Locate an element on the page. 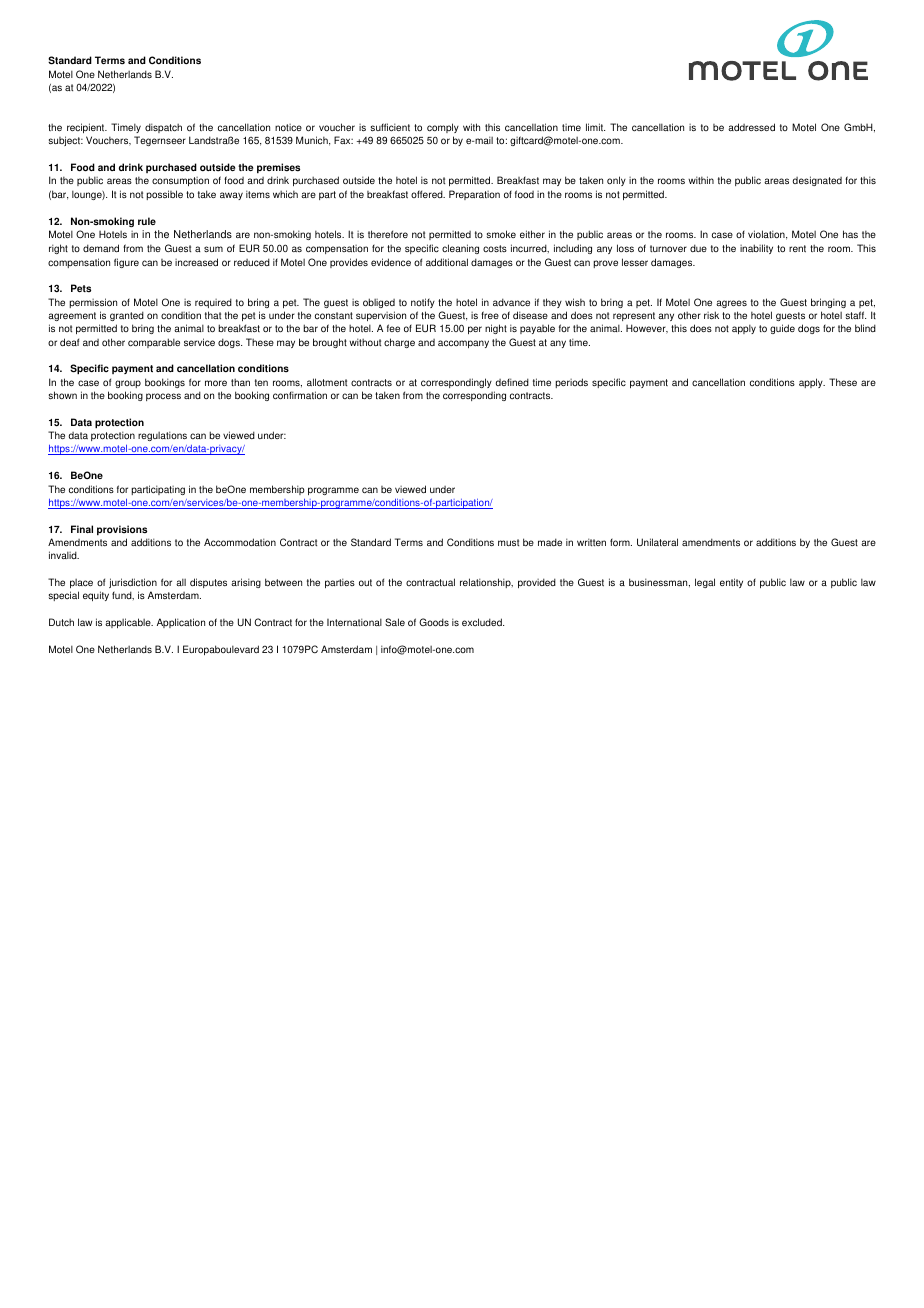 The image size is (924, 1308). guide is located at coordinates (782, 329).
